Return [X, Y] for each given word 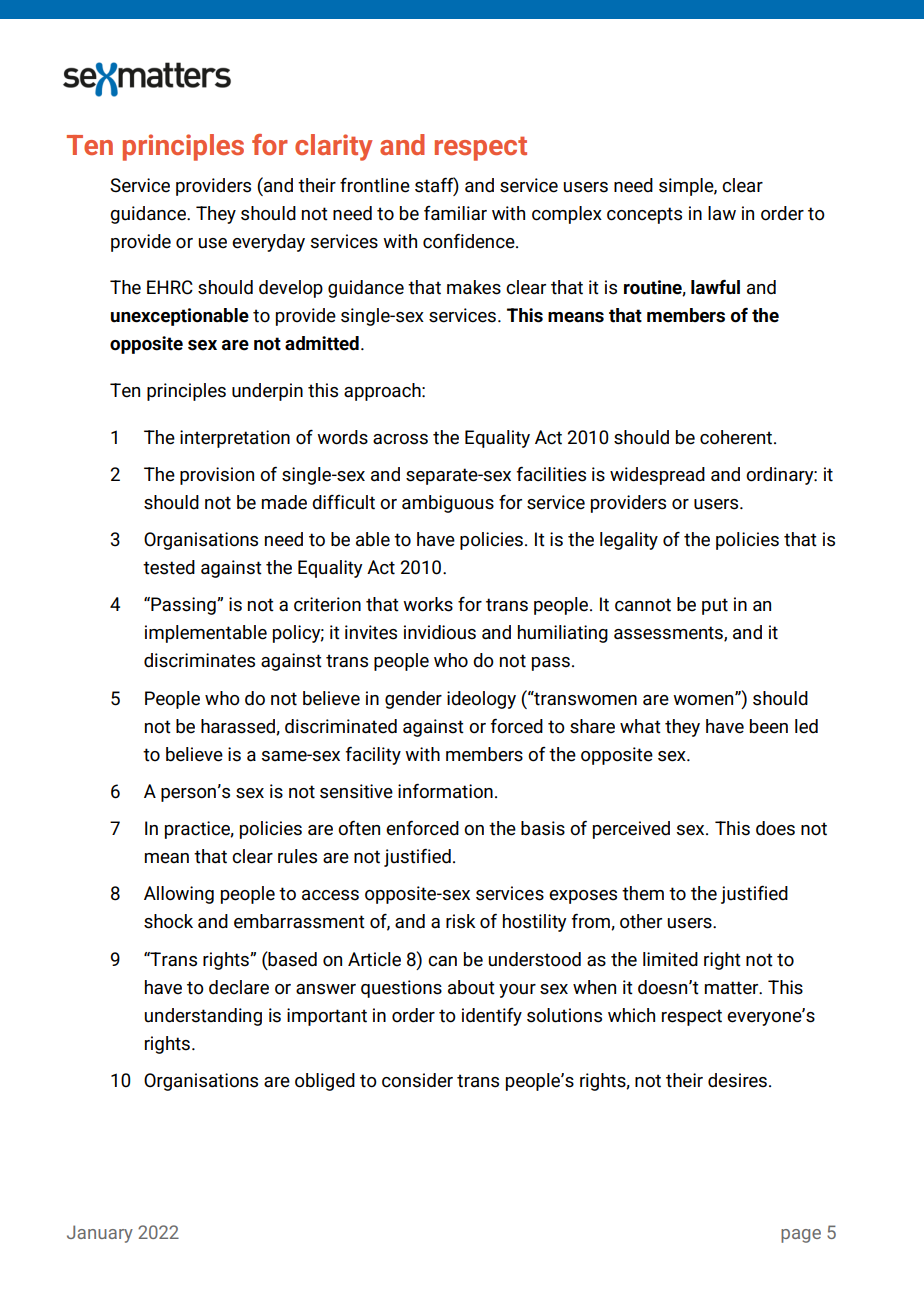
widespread [657, 476]
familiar [455, 213]
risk [461, 921]
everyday [268, 243]
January [100, 1234]
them [643, 893]
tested [169, 567]
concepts [644, 215]
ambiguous [448, 504]
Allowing [179, 895]
